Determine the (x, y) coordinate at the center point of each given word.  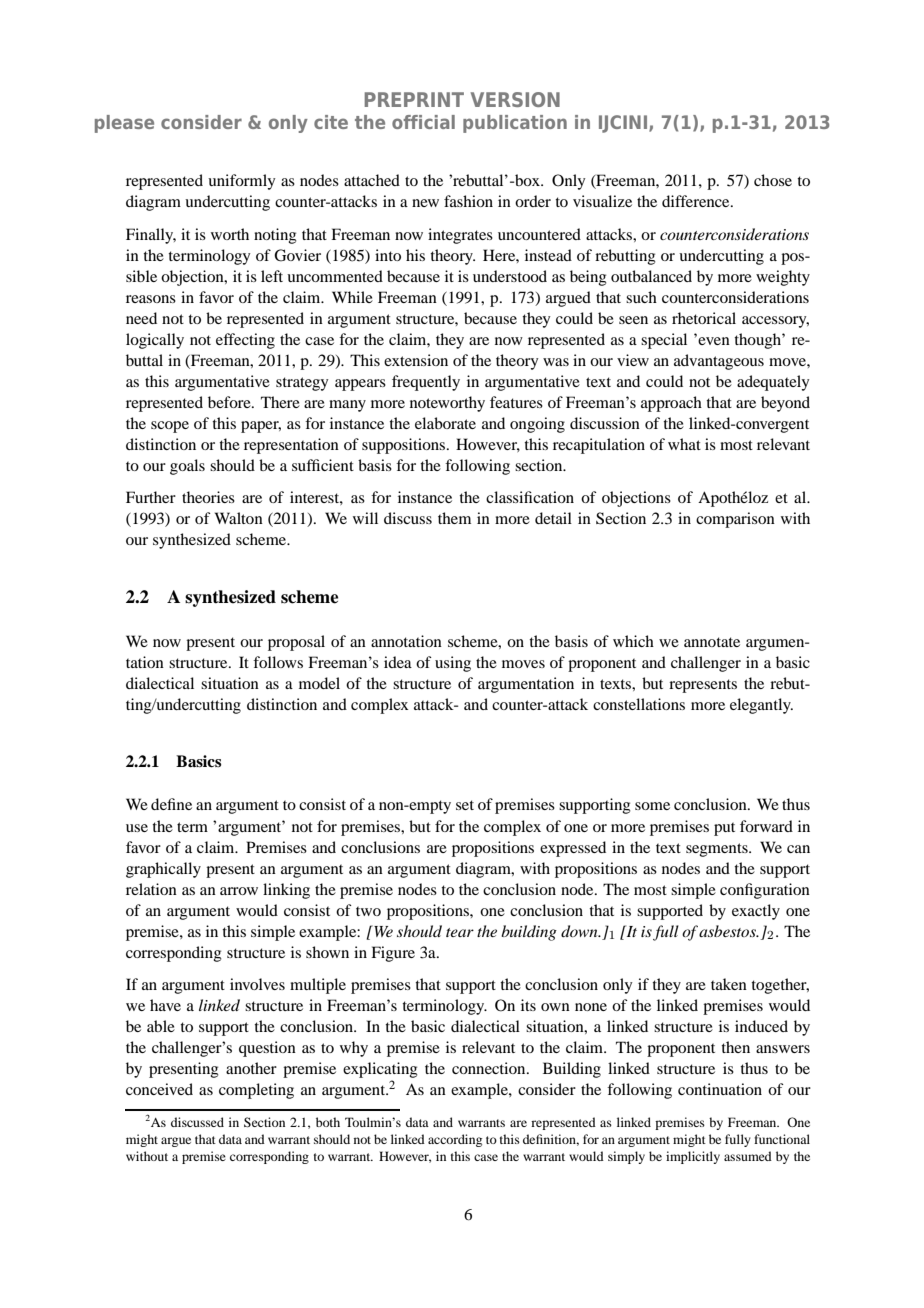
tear (460, 932)
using (453, 664)
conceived (159, 1089)
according (455, 1140)
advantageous (719, 362)
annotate (712, 642)
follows (278, 662)
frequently (426, 383)
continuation (720, 1089)
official (423, 122)
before (230, 402)
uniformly (242, 182)
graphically (163, 870)
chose (773, 180)
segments (718, 850)
